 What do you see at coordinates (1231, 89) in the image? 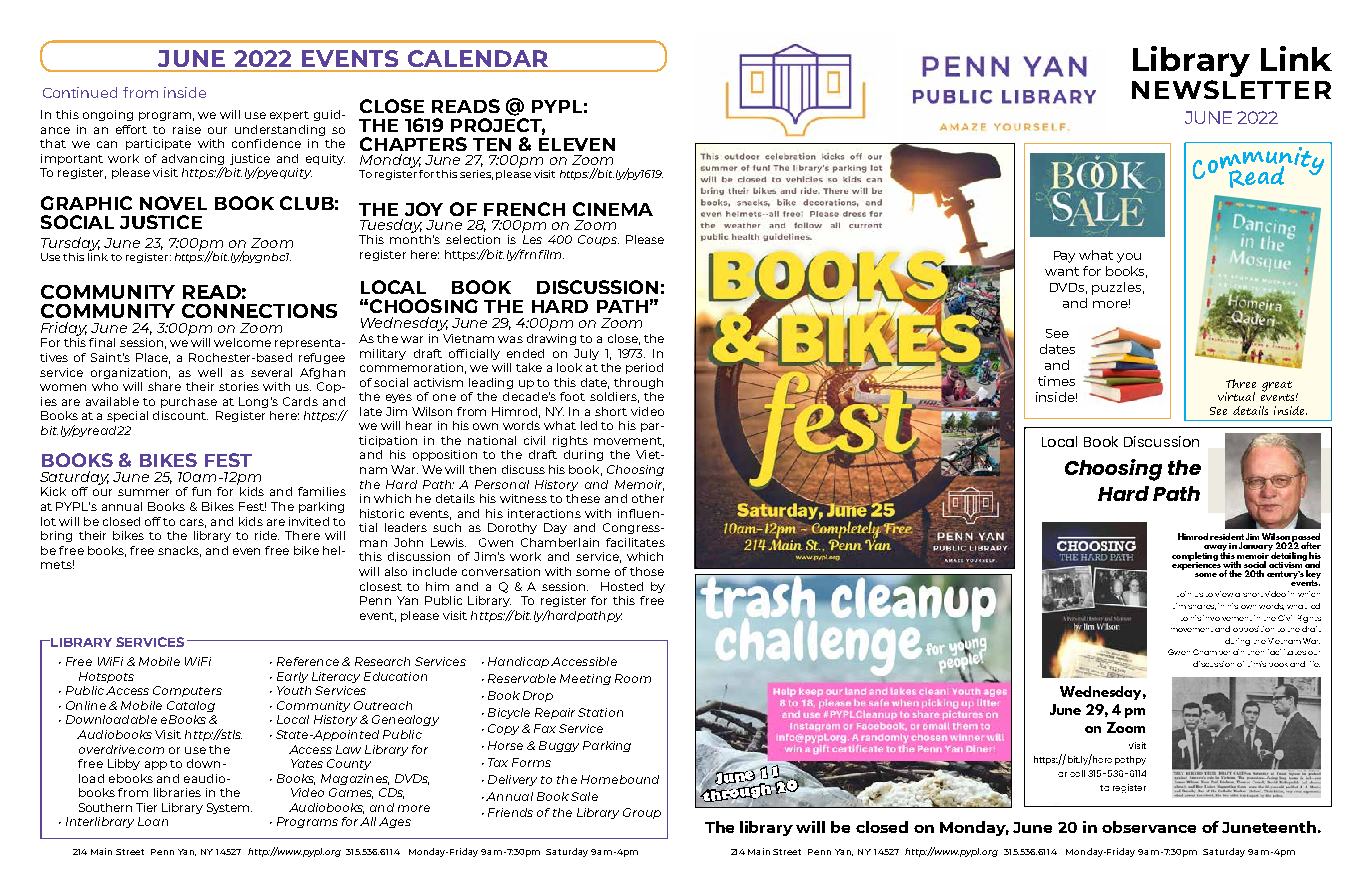
I see `Newsletter` at bounding box center [1231, 89].
